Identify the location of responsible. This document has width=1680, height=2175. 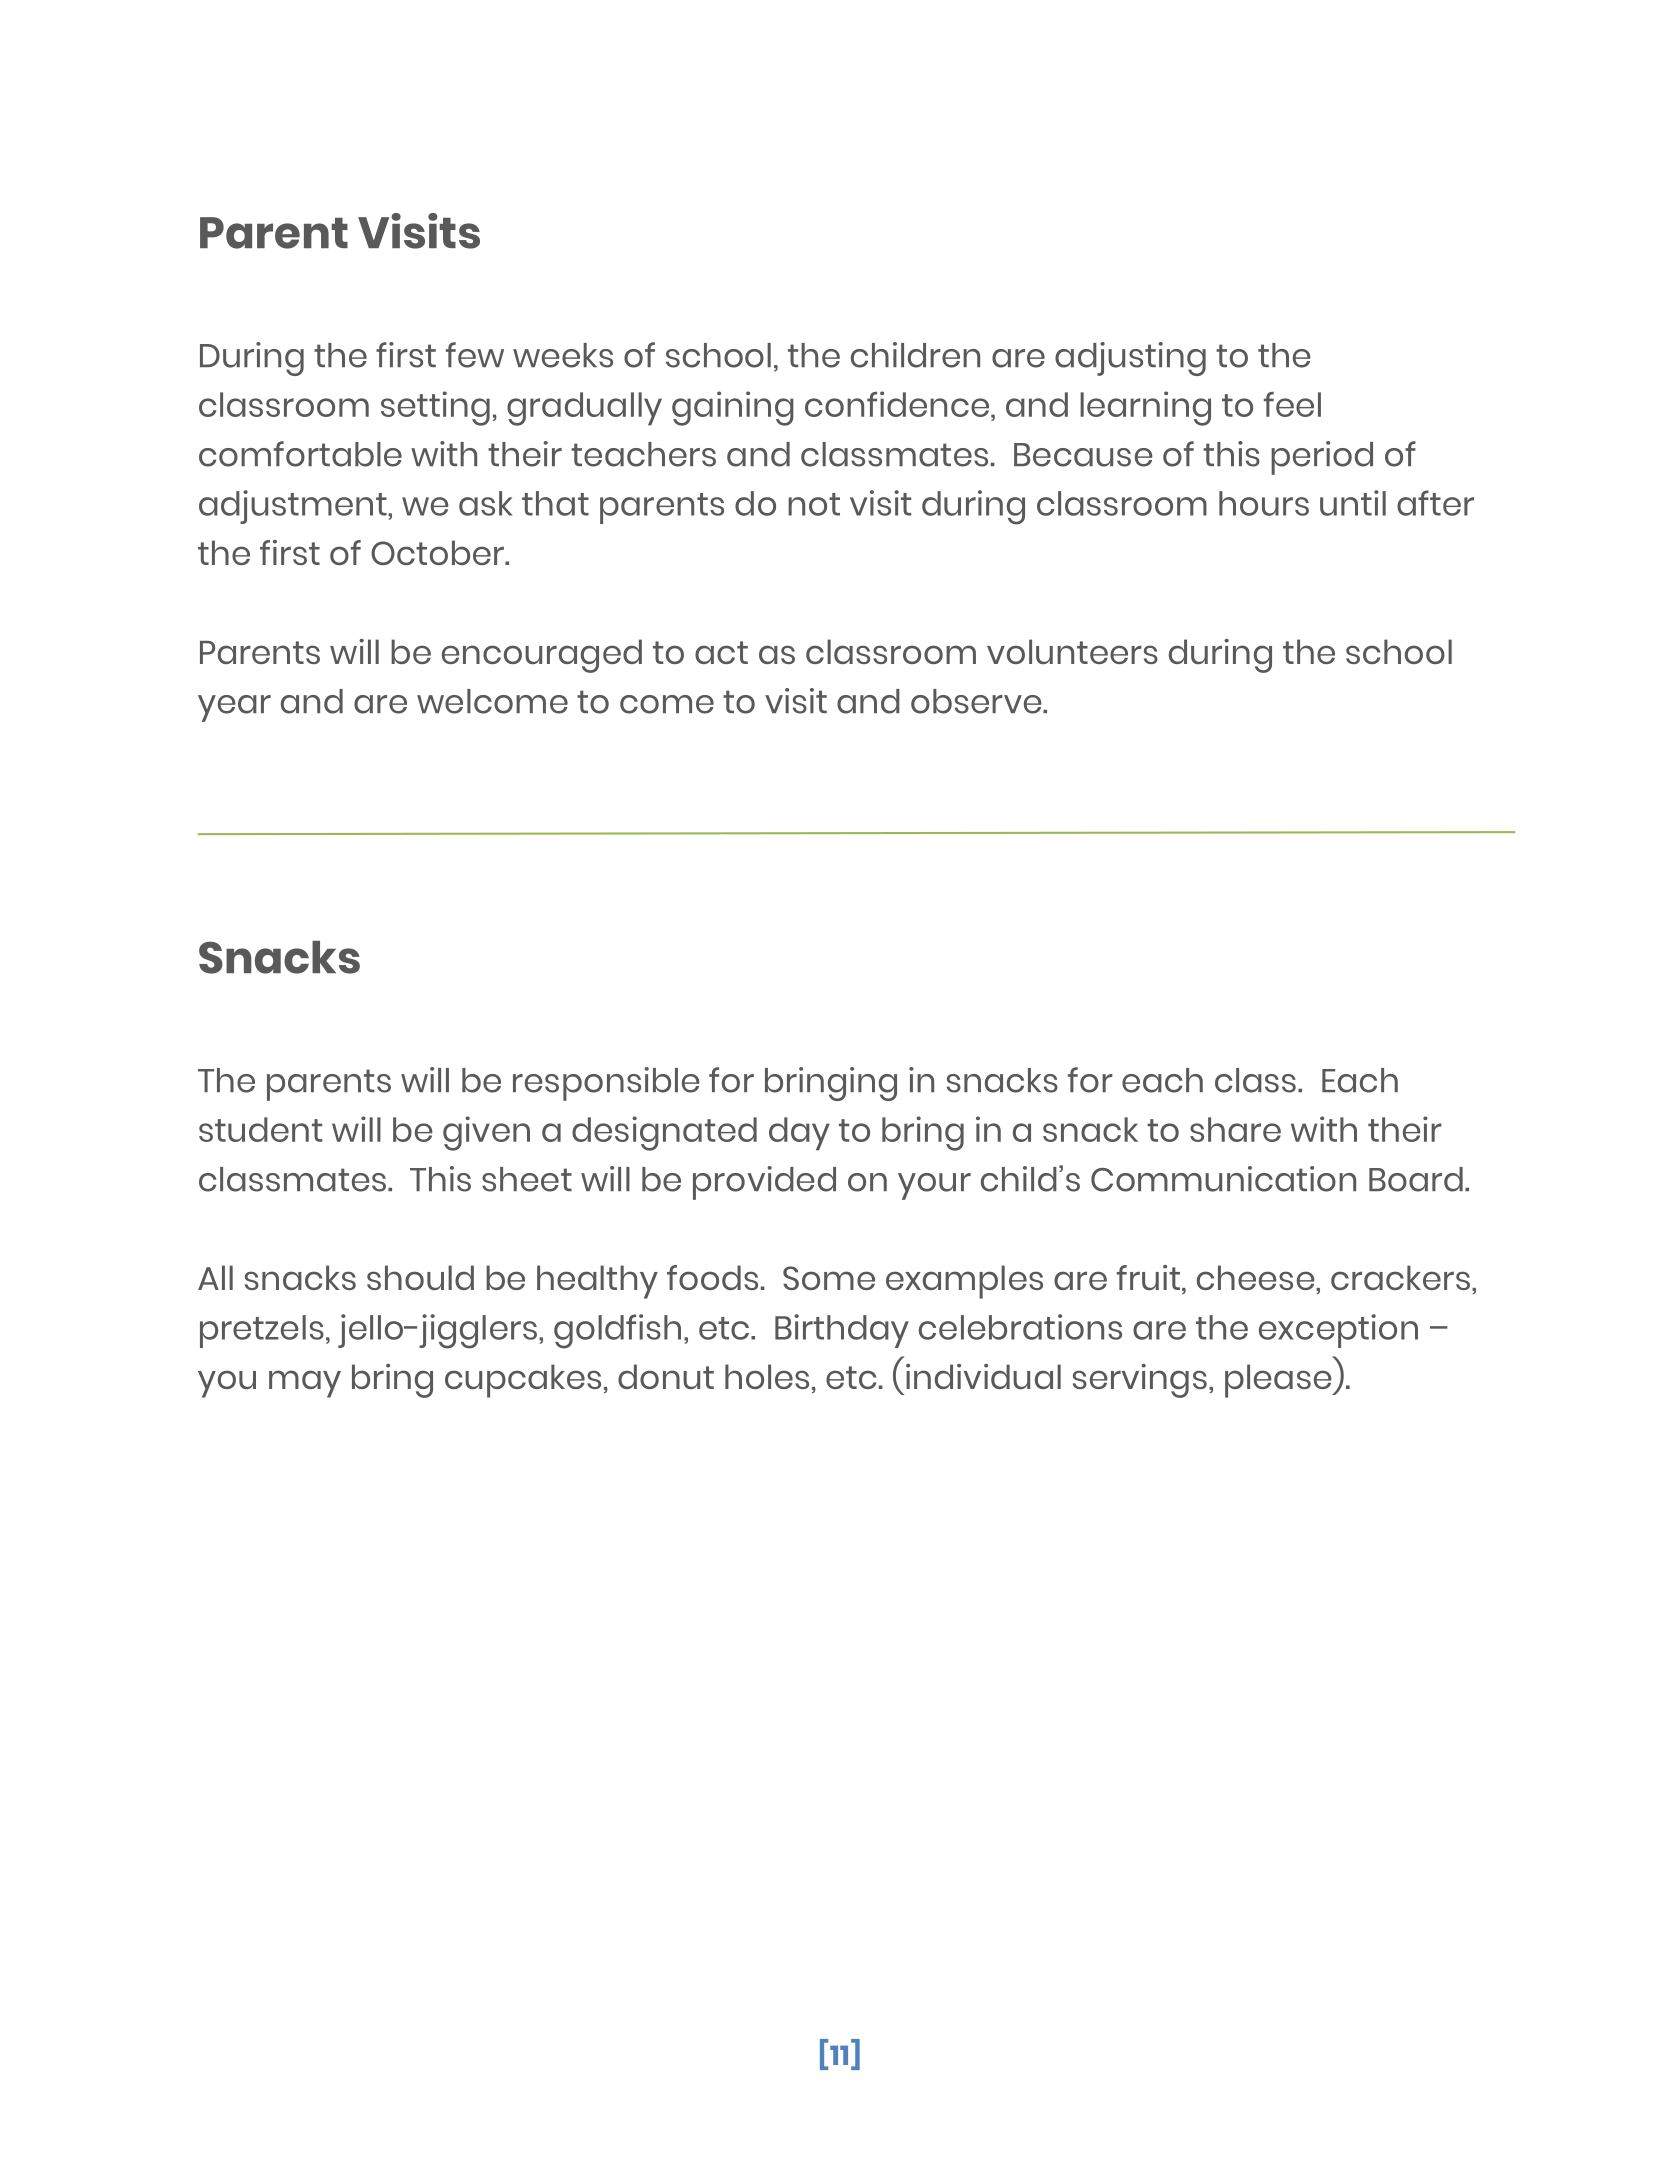
(606, 1084).
